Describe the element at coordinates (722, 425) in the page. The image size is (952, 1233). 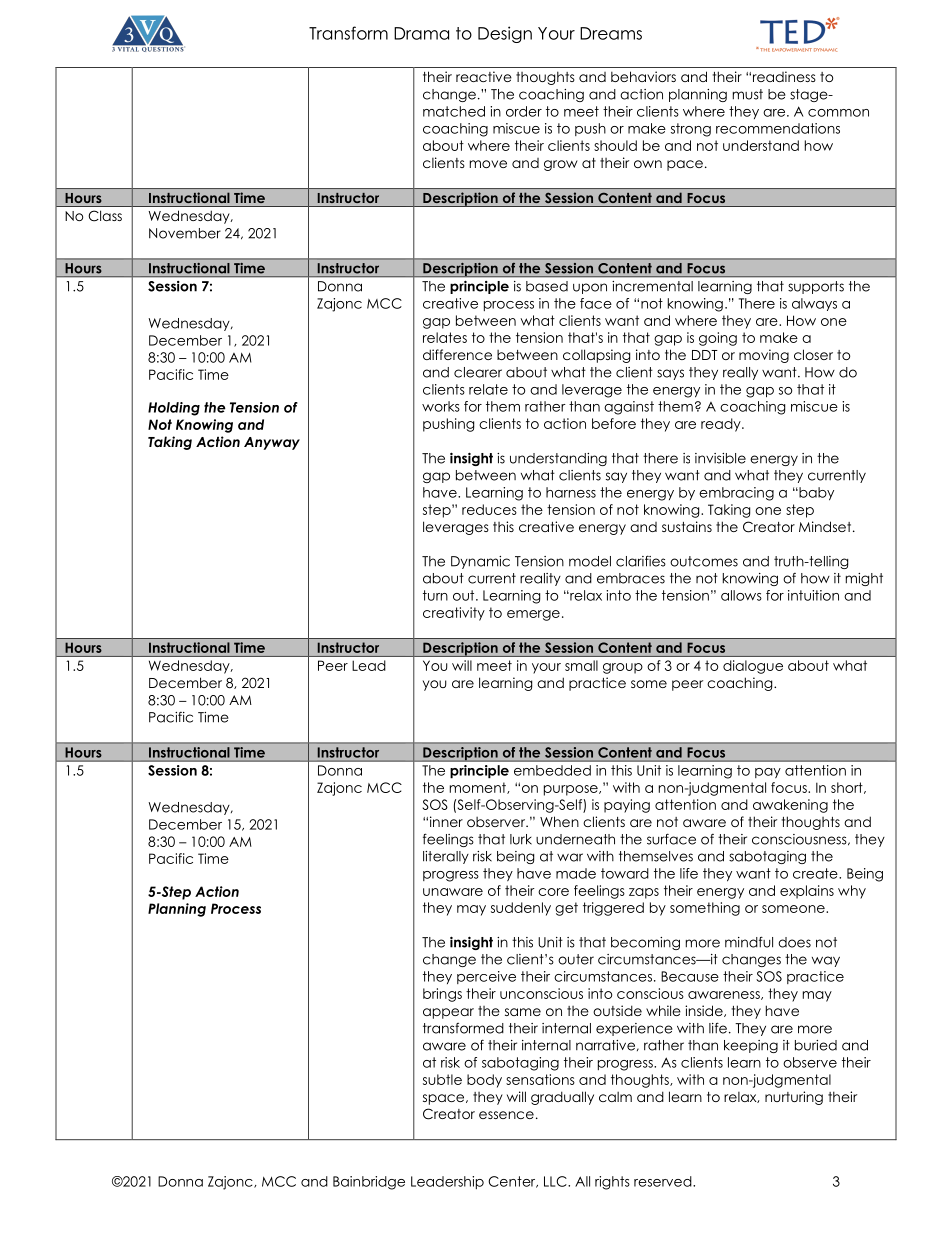
I see `ready` at that location.
